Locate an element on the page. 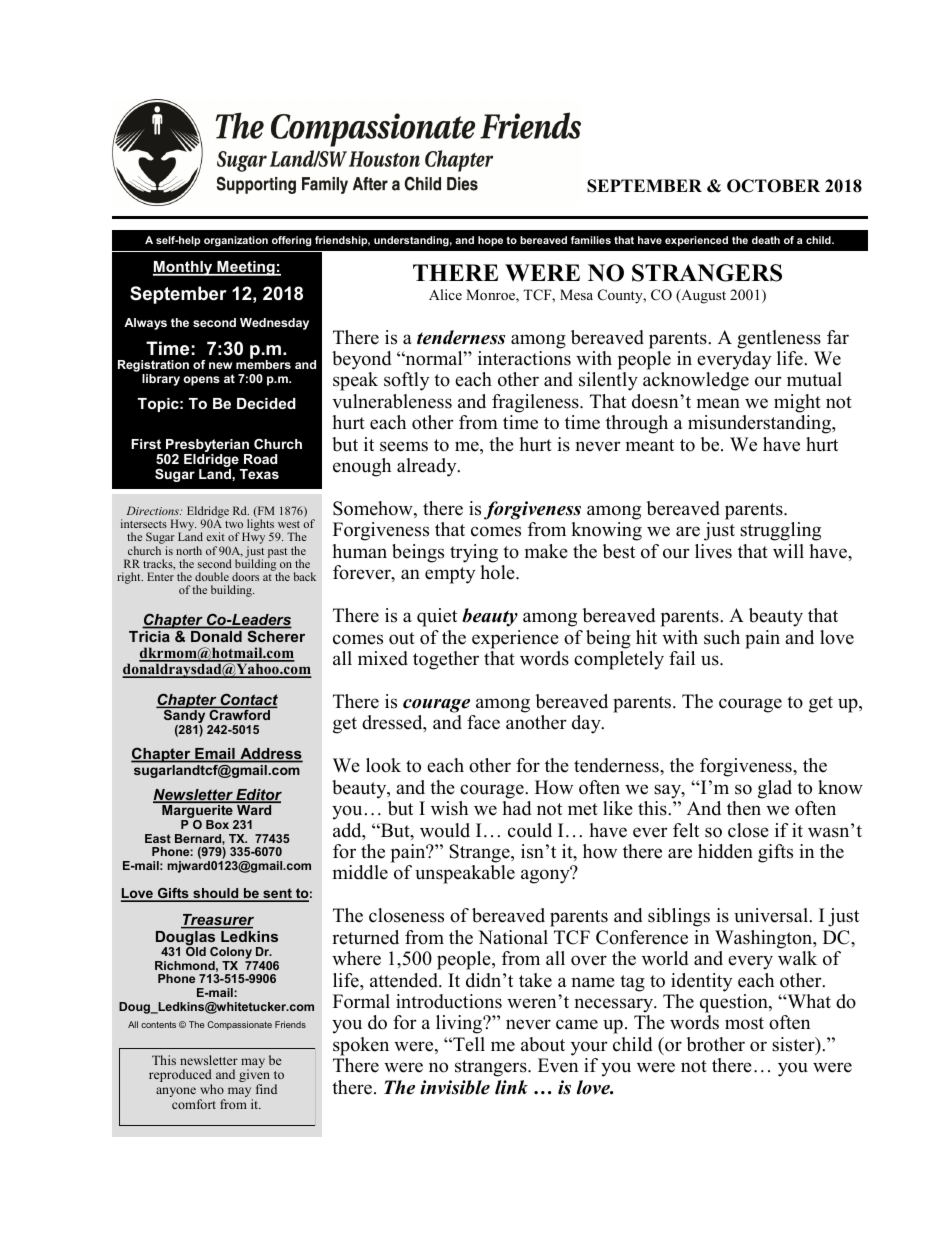 Image resolution: width=952 pixels, height=1233 pixels. together is located at coordinates (446, 660).
